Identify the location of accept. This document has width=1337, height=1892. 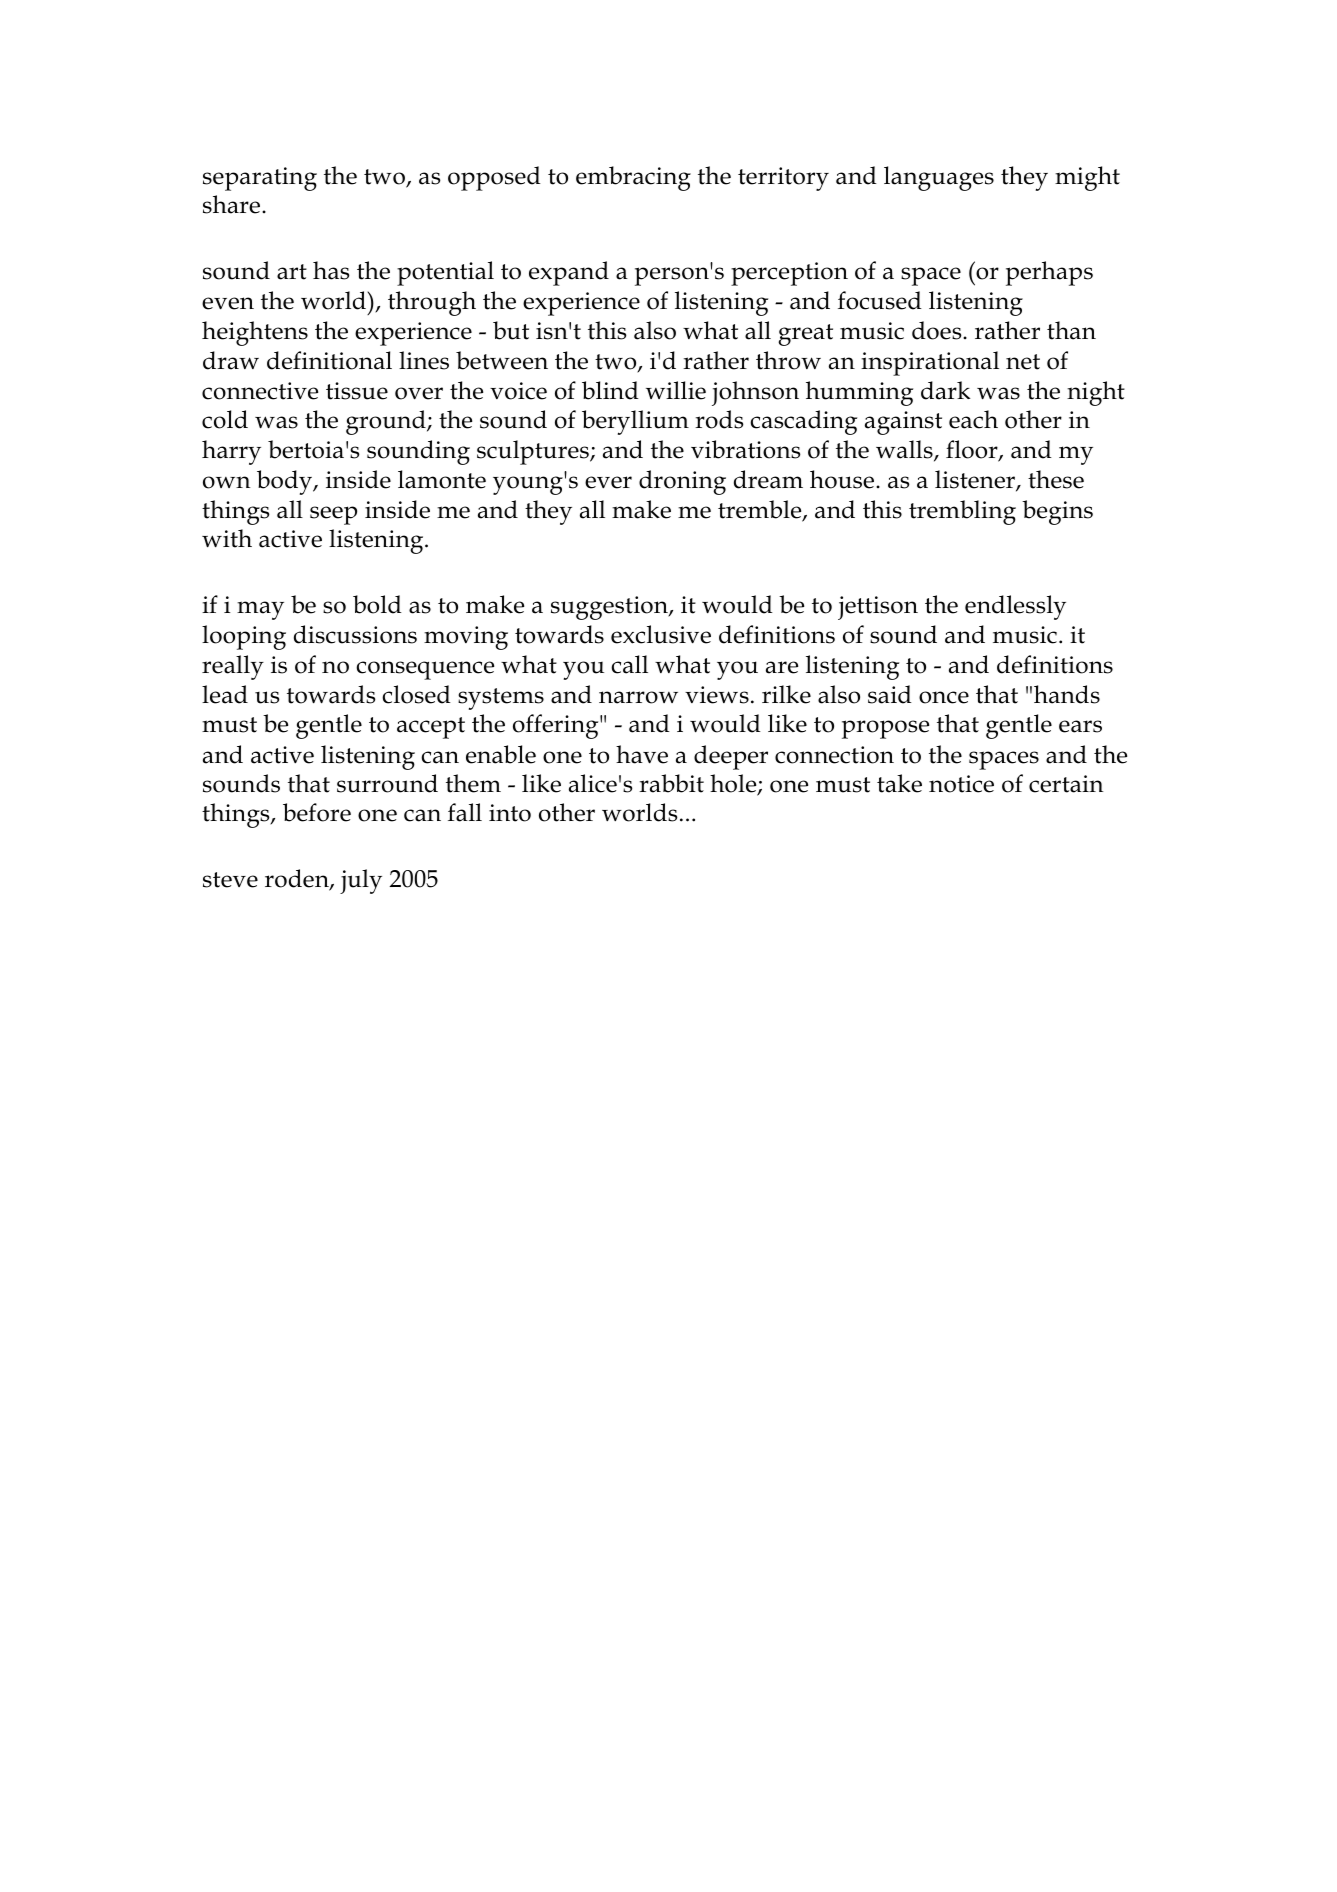
(431, 728).
